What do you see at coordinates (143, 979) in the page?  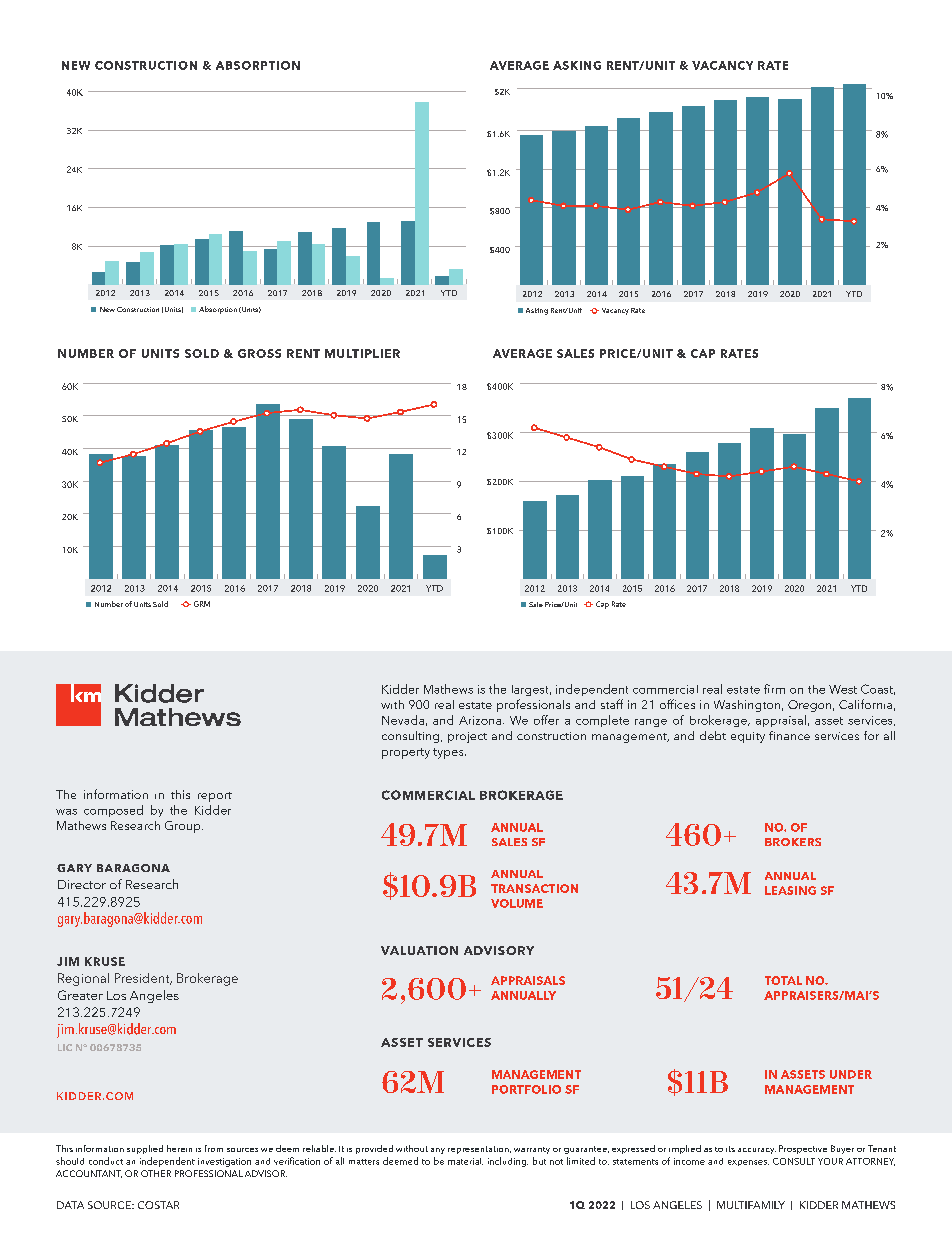 I see `President` at bounding box center [143, 979].
